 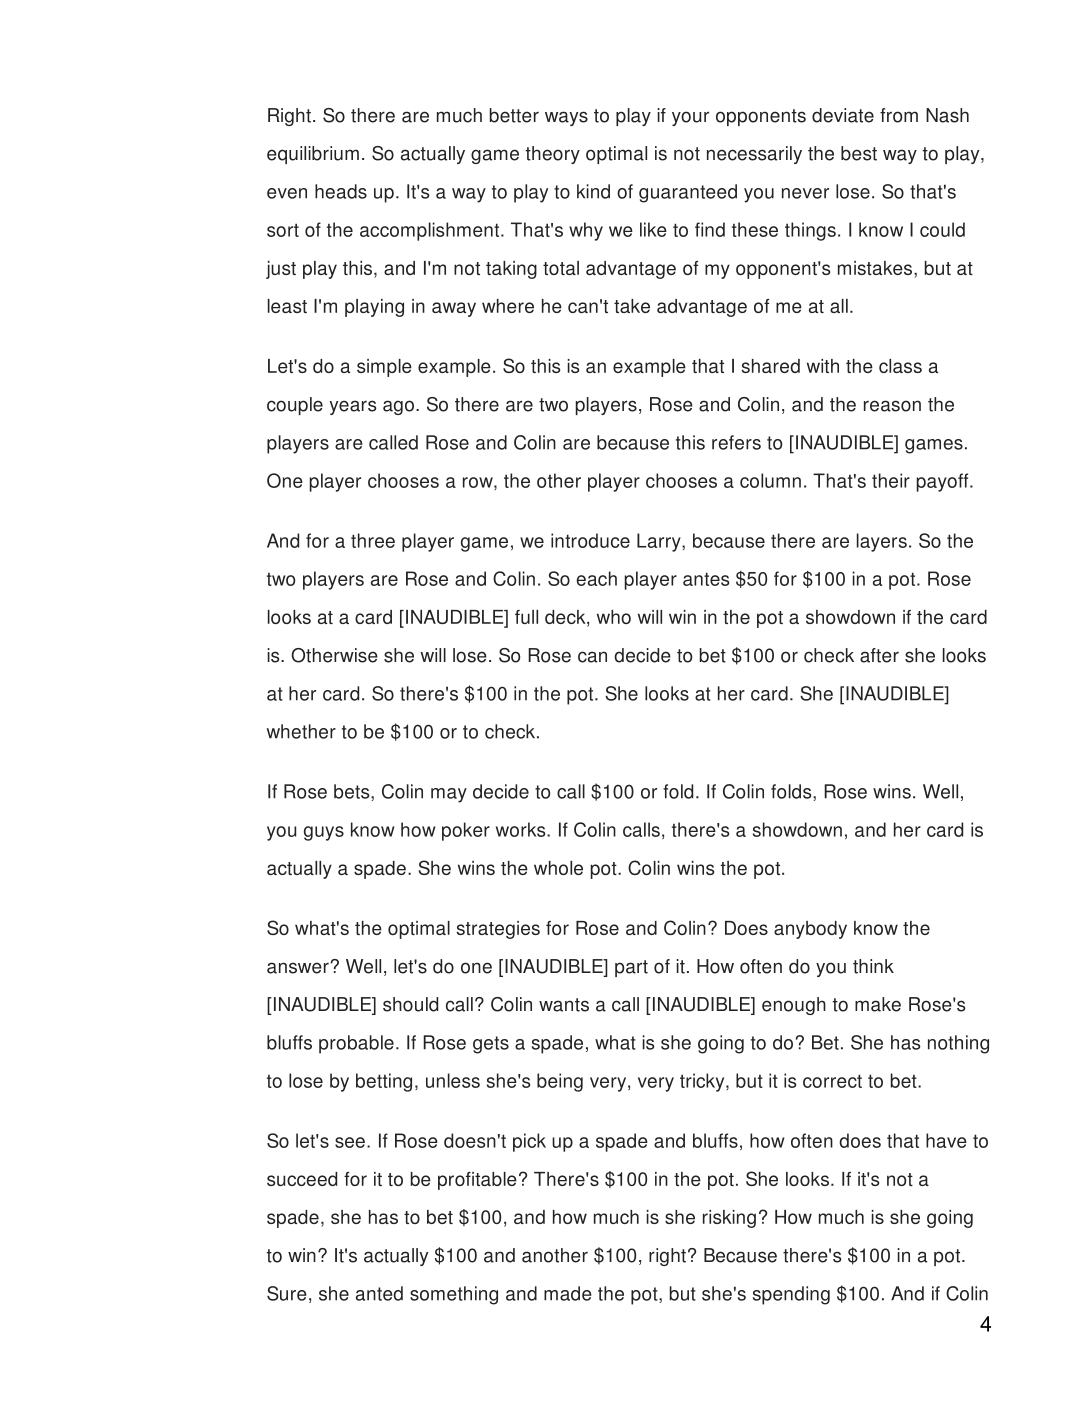 What do you see at coordinates (379, 1293) in the screenshot?
I see `anted` at bounding box center [379, 1293].
